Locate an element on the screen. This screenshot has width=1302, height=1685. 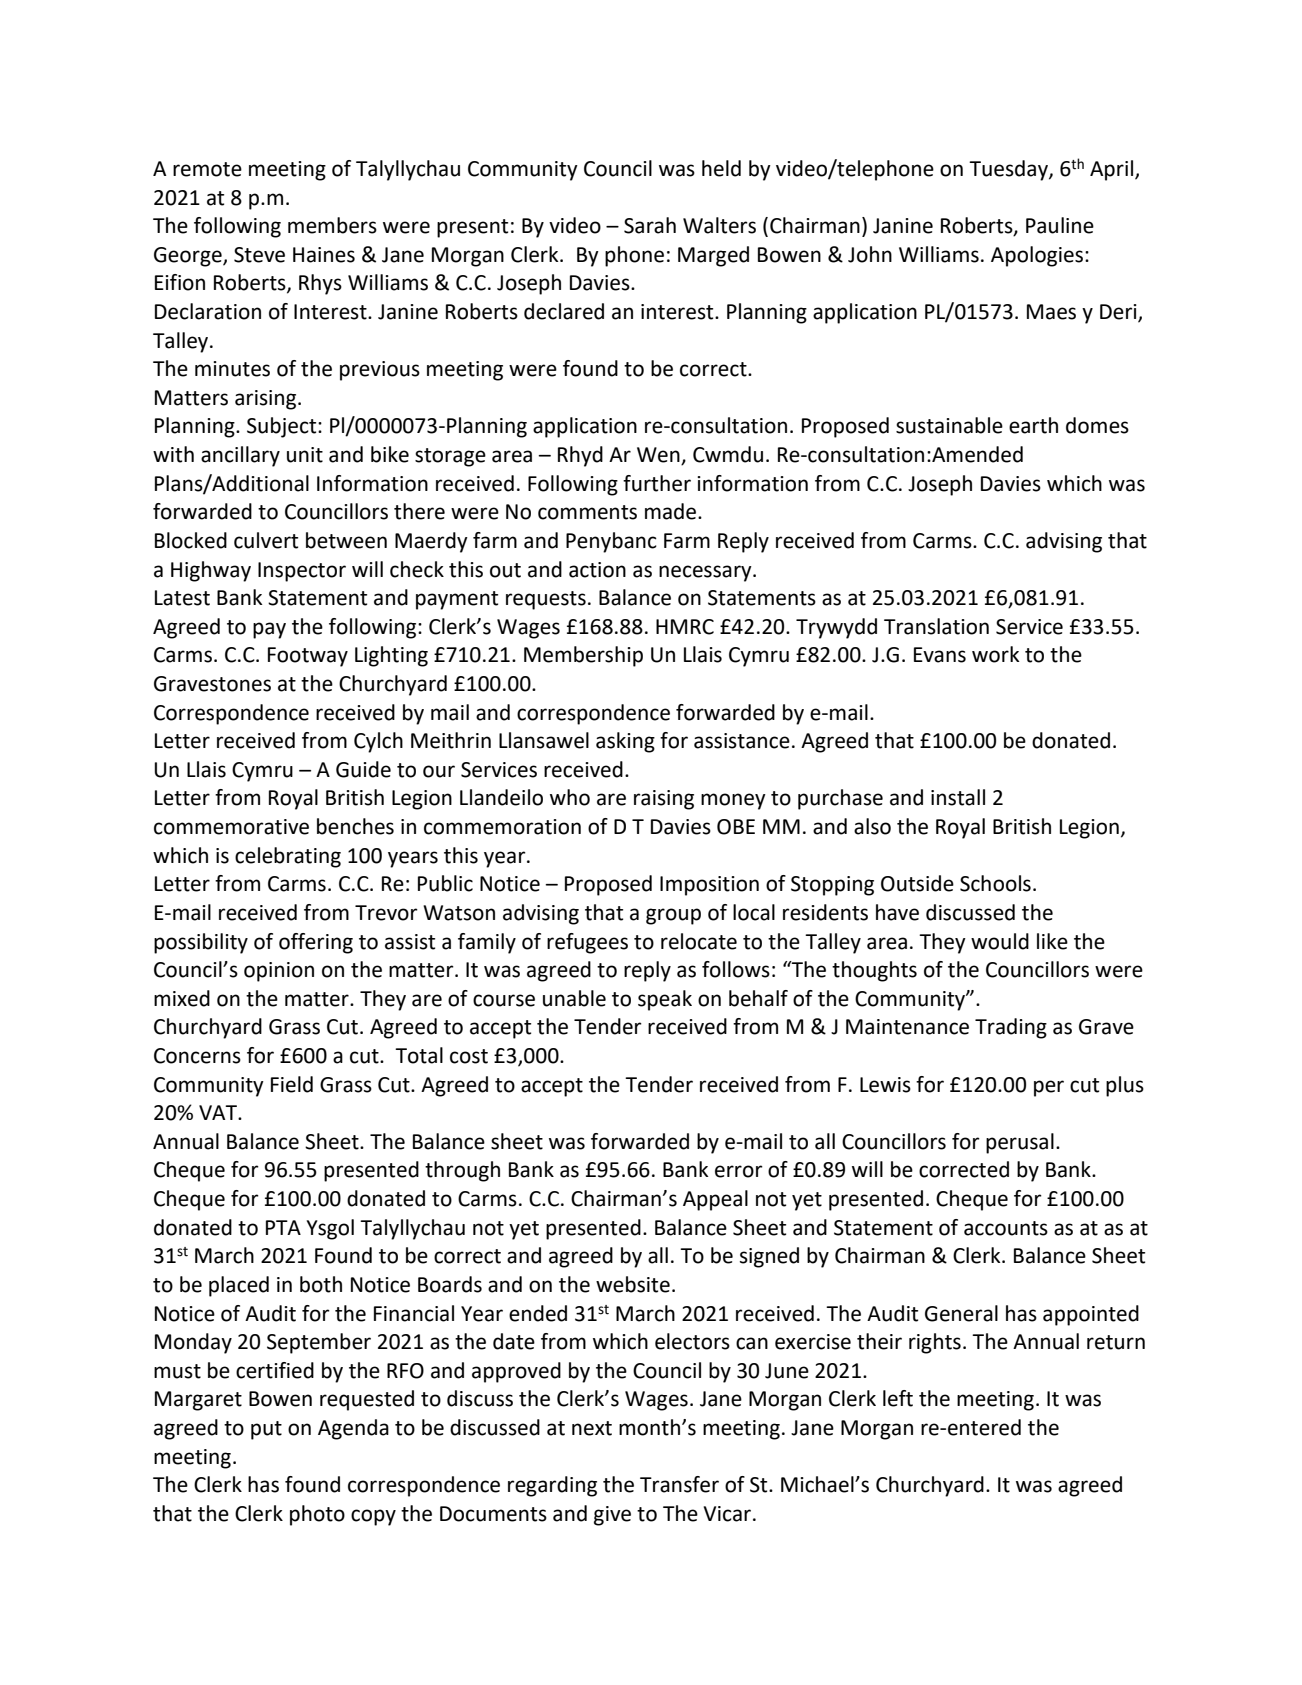
Tuesday is located at coordinates (1009, 170).
